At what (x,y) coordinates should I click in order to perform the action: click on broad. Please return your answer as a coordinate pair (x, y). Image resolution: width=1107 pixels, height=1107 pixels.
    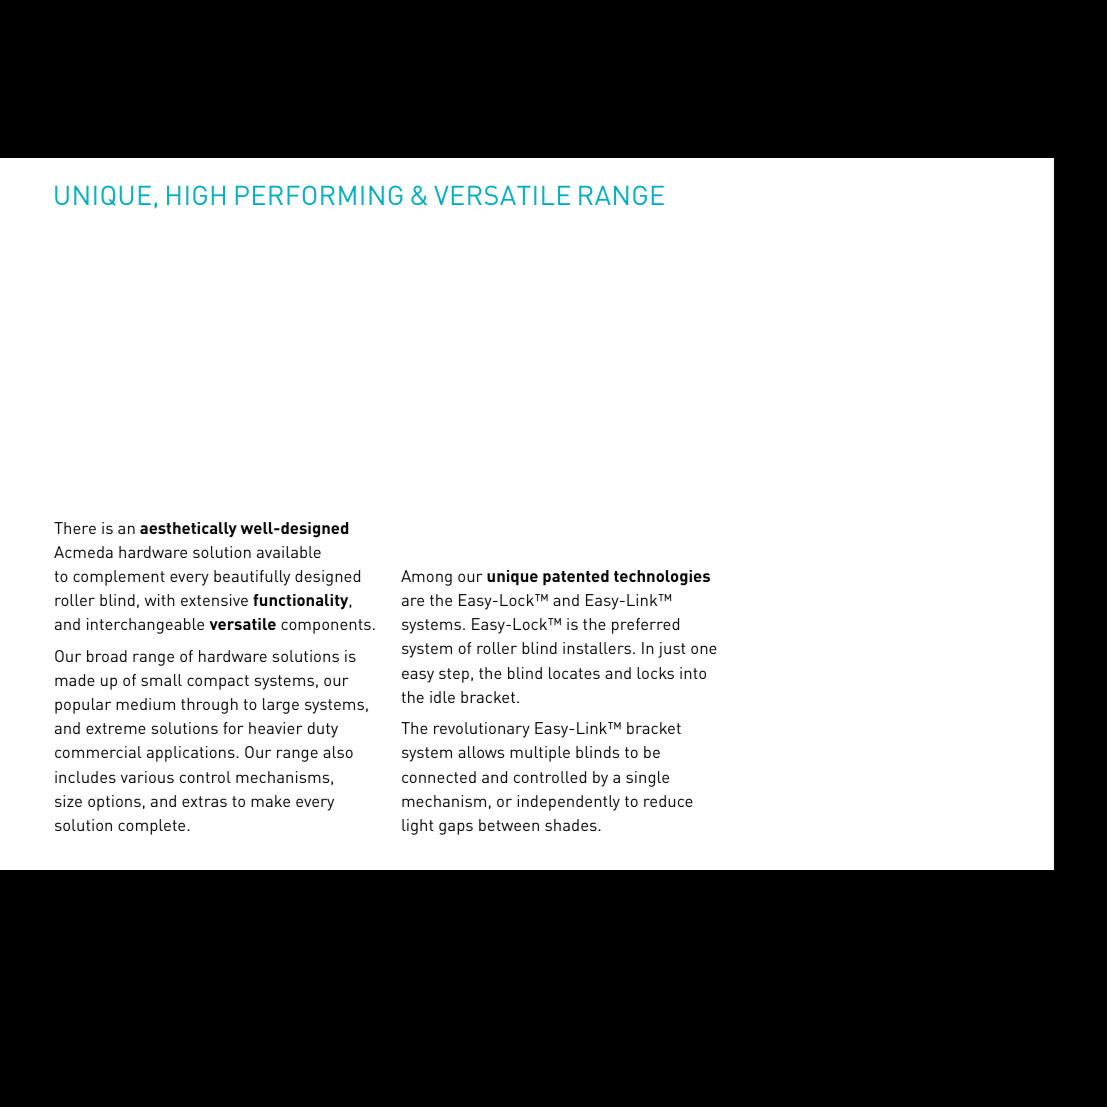
    Looking at the image, I should click on (107, 656).
